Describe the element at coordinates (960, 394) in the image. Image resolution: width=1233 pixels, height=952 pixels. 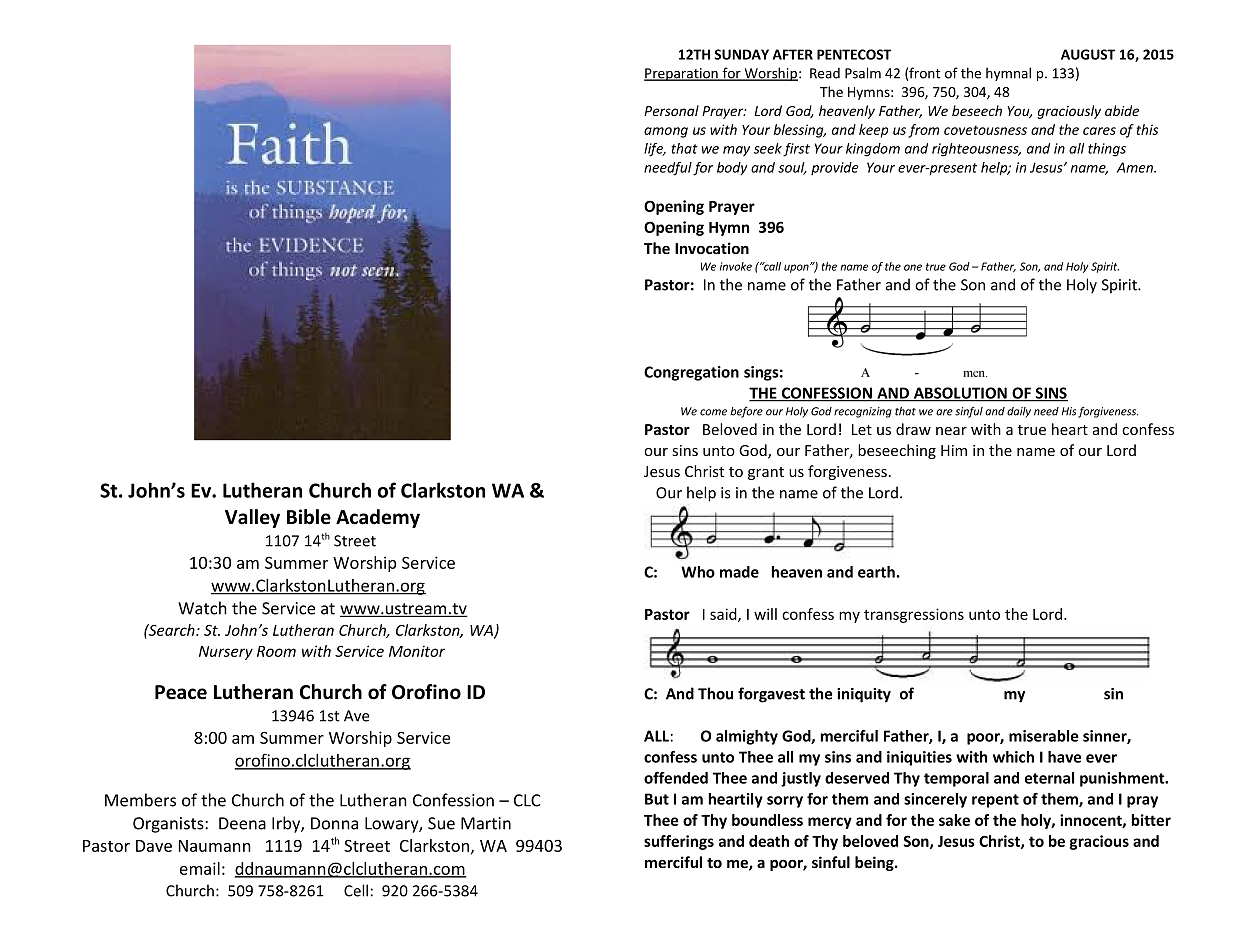
I see `ABSOLUTION` at that location.
